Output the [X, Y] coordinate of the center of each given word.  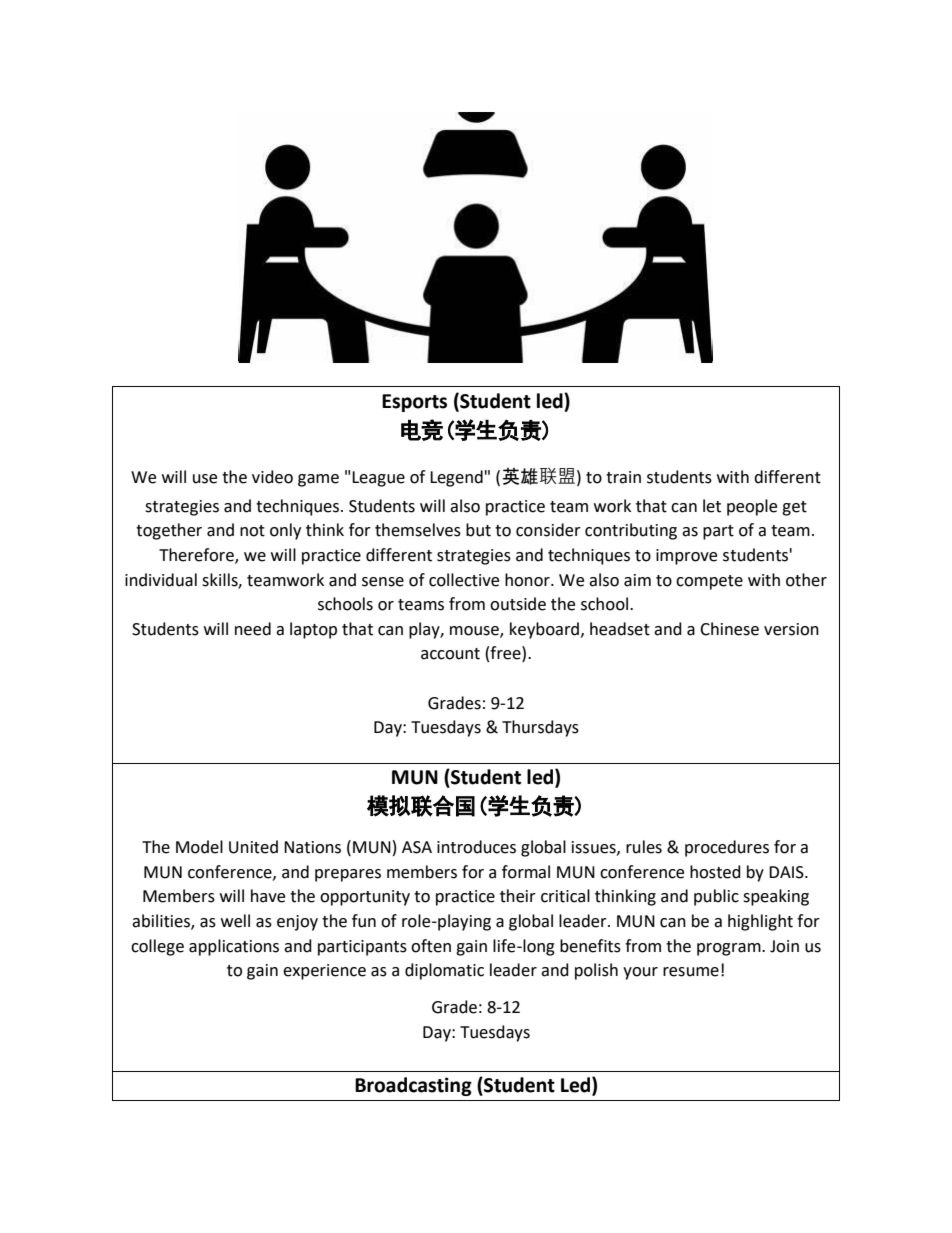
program [730, 949]
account [450, 654]
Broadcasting [413, 1086]
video [272, 477]
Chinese [729, 629]
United [253, 847]
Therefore [197, 556]
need [253, 629]
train [623, 477]
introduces [476, 847]
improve [686, 557]
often [431, 946]
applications [234, 947]
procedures [727, 848]
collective [464, 580]
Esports [414, 403]
